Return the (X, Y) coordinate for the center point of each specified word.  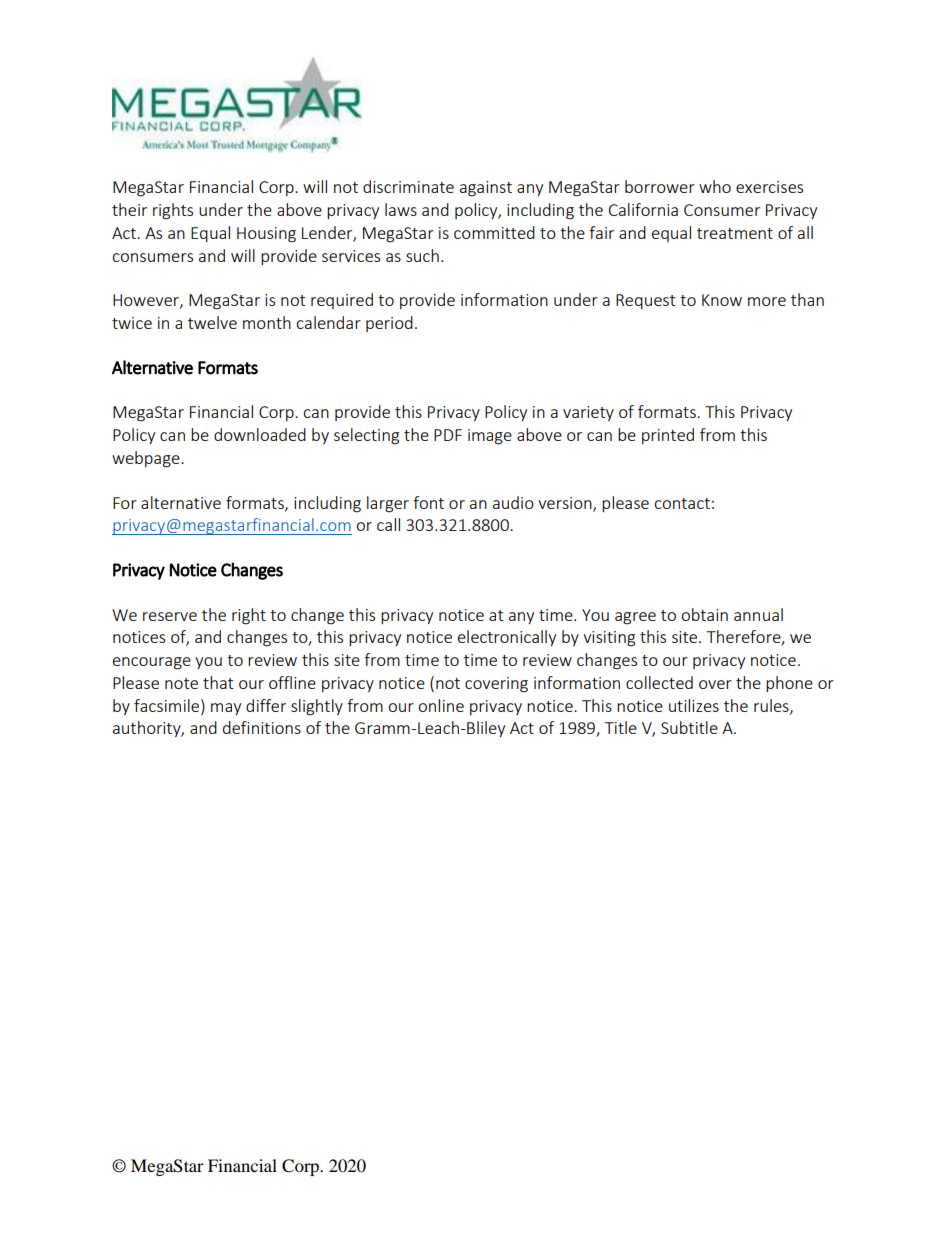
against (486, 189)
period (389, 324)
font (428, 502)
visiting (609, 639)
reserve (170, 616)
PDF (448, 435)
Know (722, 300)
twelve (212, 322)
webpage (147, 459)
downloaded (260, 434)
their (129, 209)
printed (668, 436)
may (226, 709)
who (715, 186)
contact (682, 503)
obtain (704, 614)
